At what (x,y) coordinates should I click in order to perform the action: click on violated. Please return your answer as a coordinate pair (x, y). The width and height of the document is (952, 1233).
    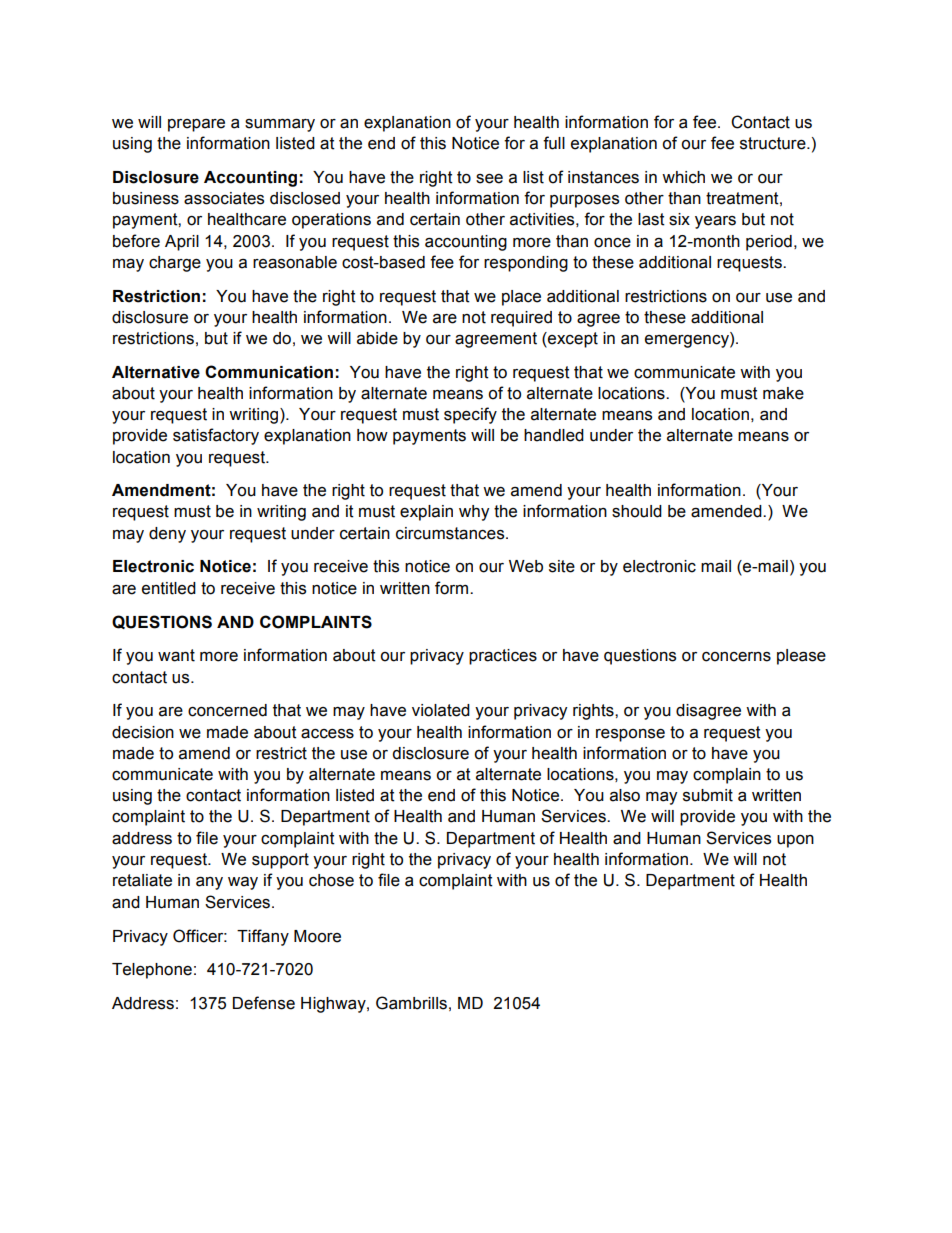
    Looking at the image, I should click on (441, 710).
